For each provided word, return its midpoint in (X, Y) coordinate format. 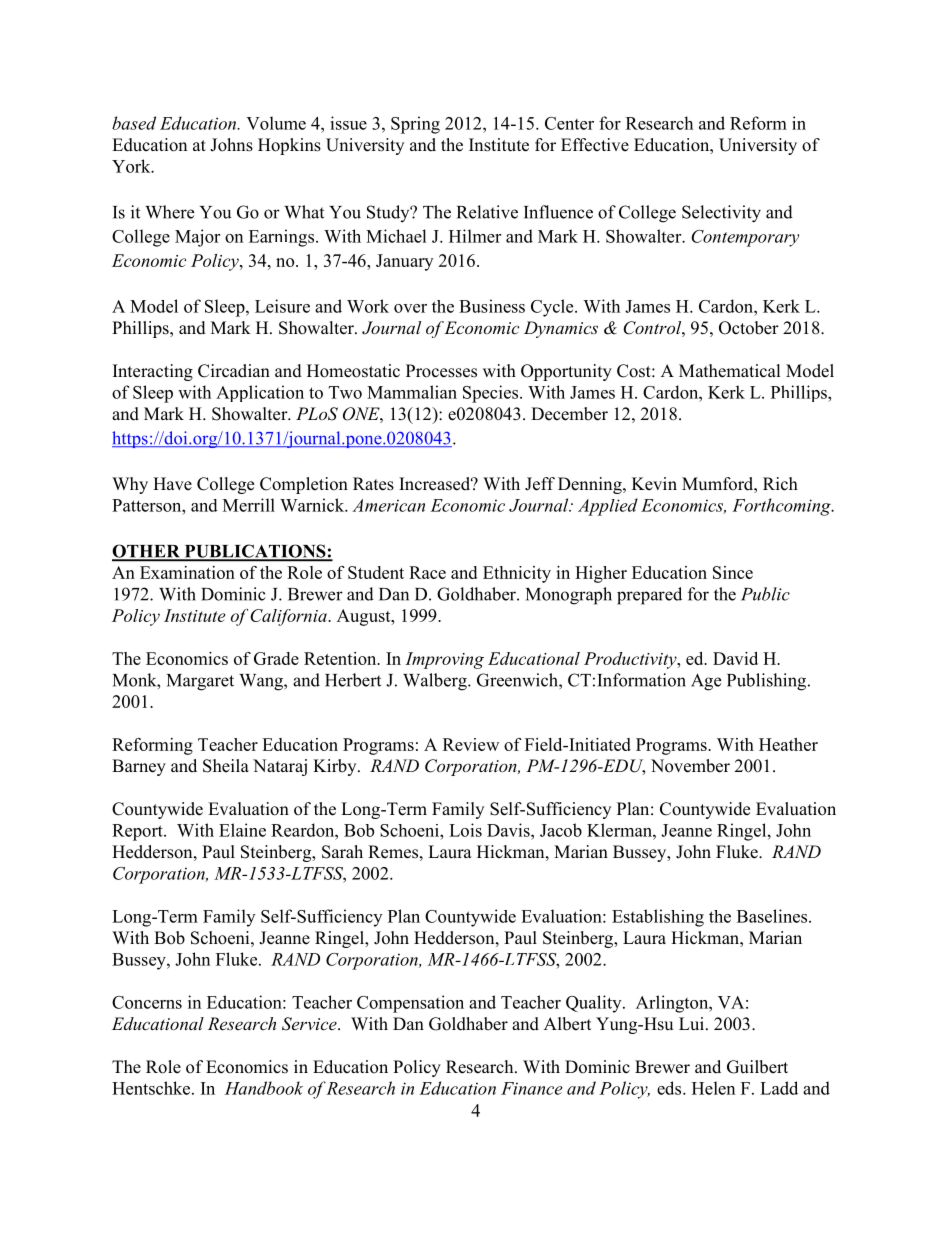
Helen (713, 1088)
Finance (532, 1088)
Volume (276, 123)
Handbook (264, 1088)
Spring (415, 125)
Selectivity (721, 214)
